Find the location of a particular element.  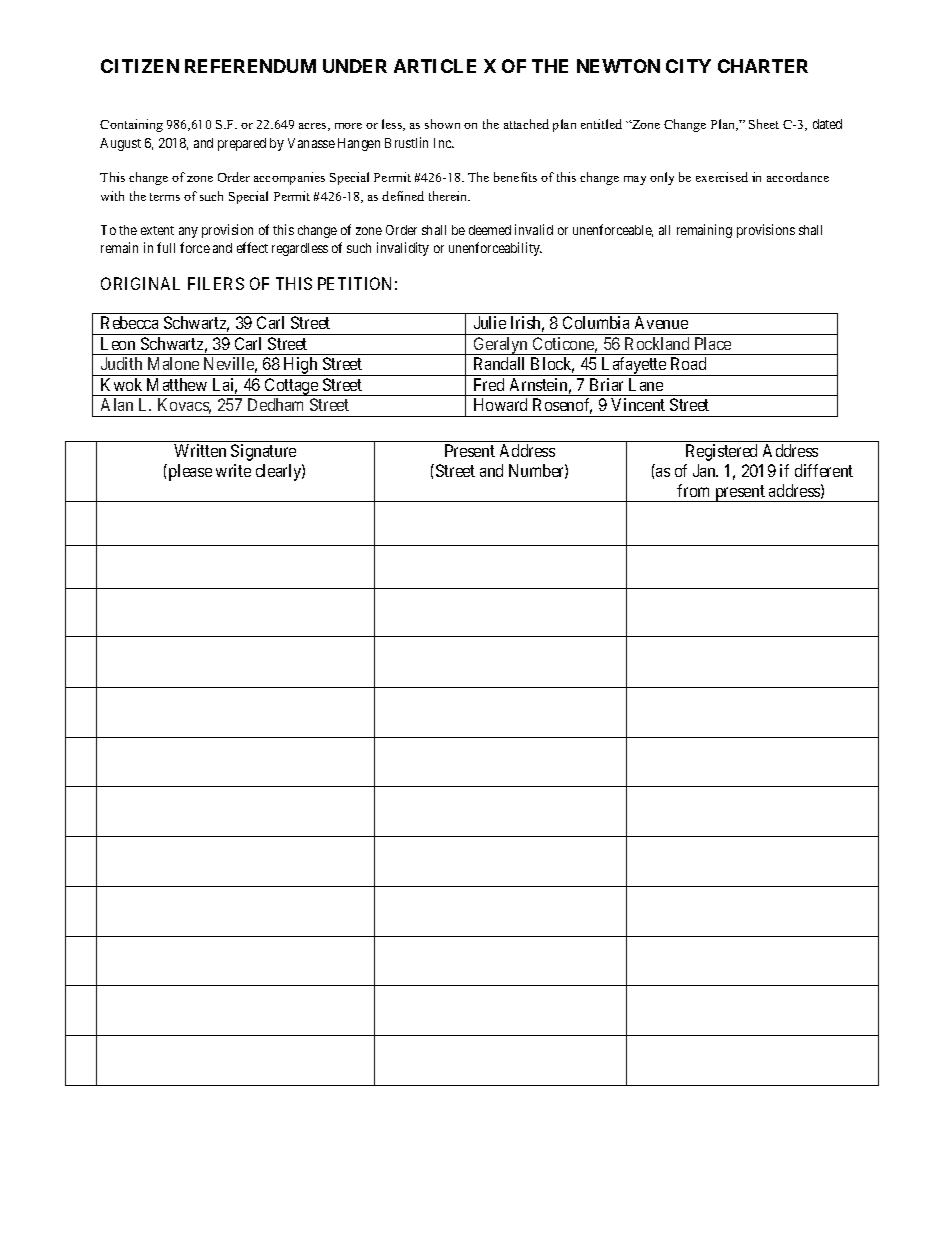

terms is located at coordinates (165, 197).
